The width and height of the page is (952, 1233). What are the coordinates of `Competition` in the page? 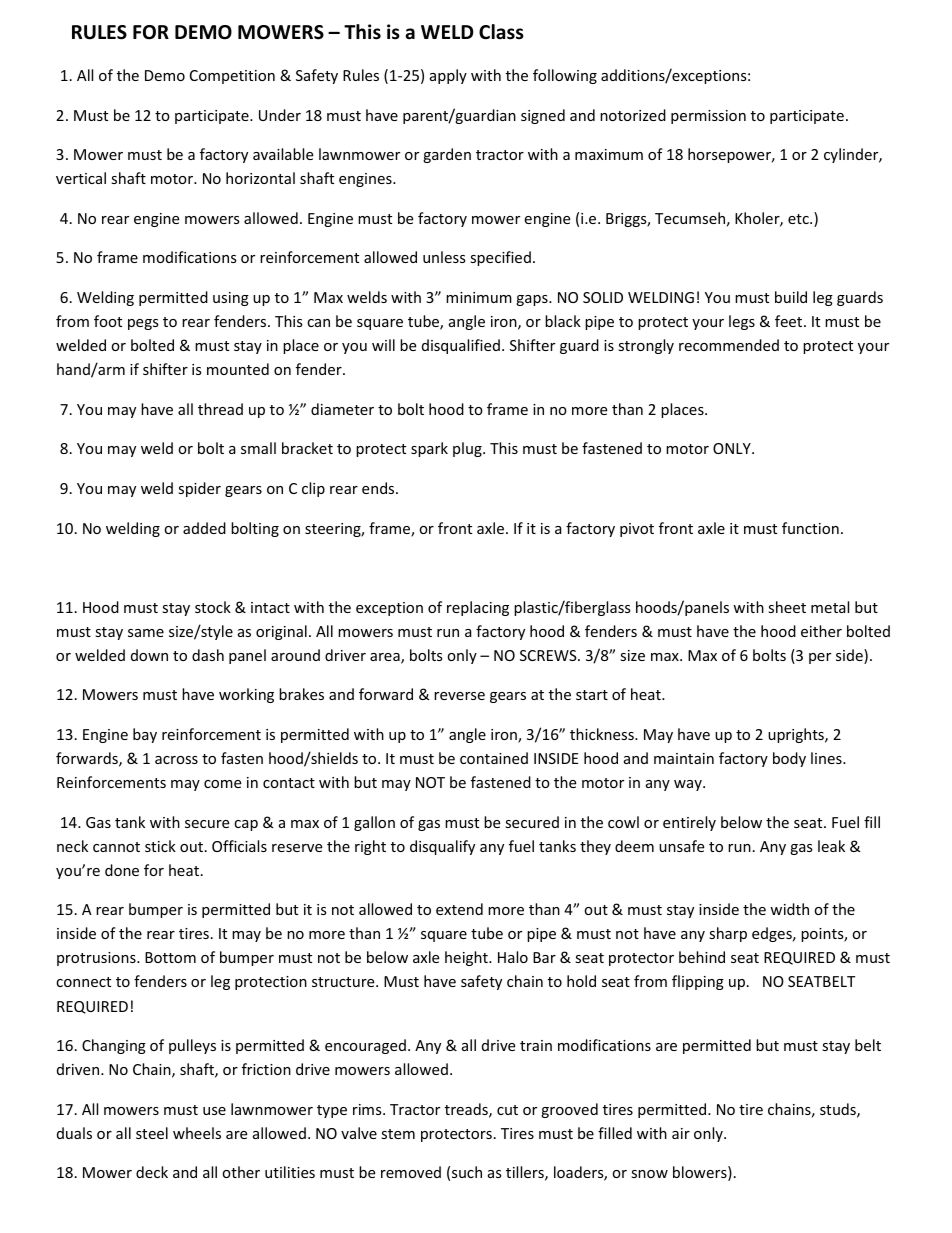 It's located at (232, 77).
